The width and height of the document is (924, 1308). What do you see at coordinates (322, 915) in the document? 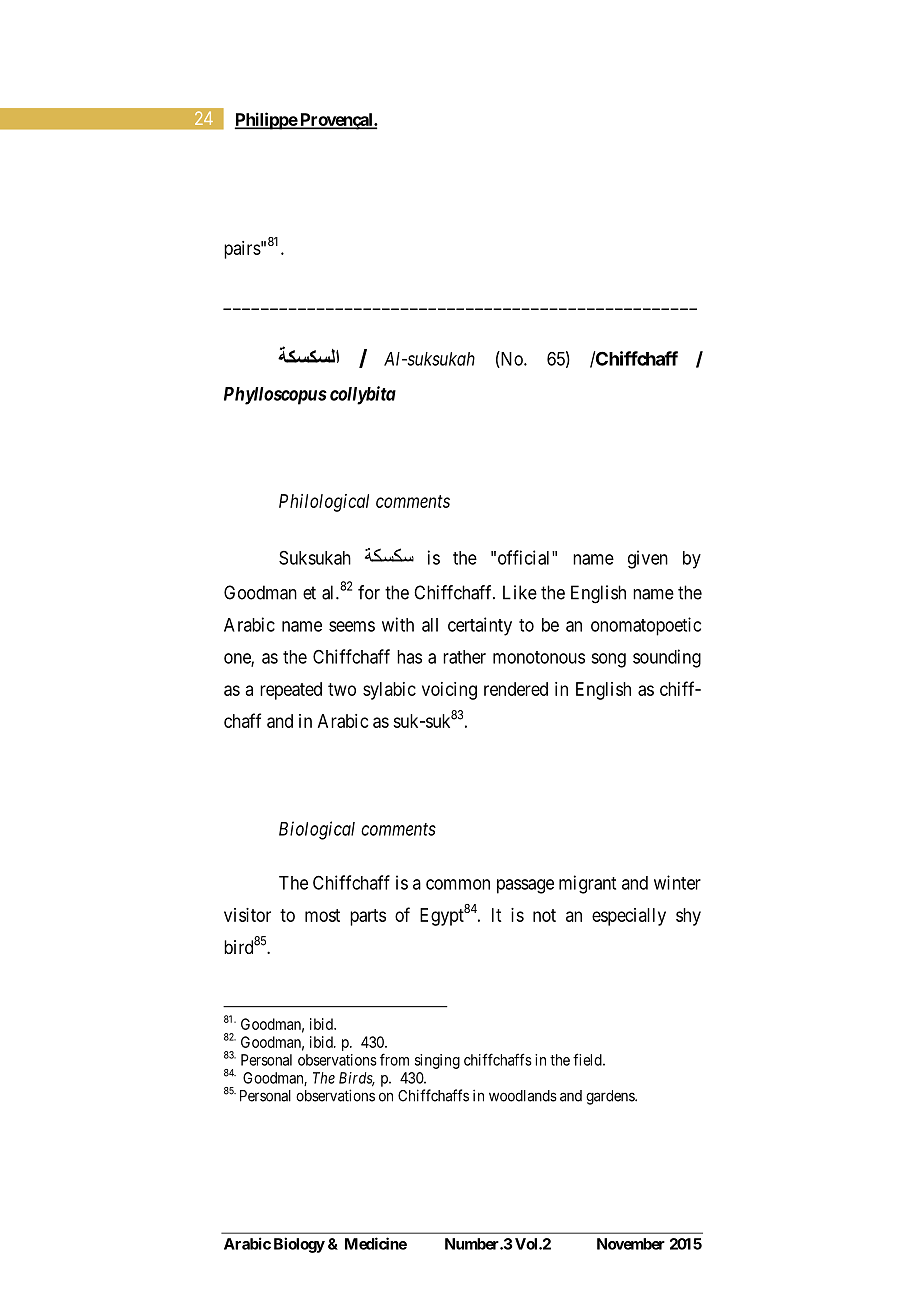
I see `most` at bounding box center [322, 915].
